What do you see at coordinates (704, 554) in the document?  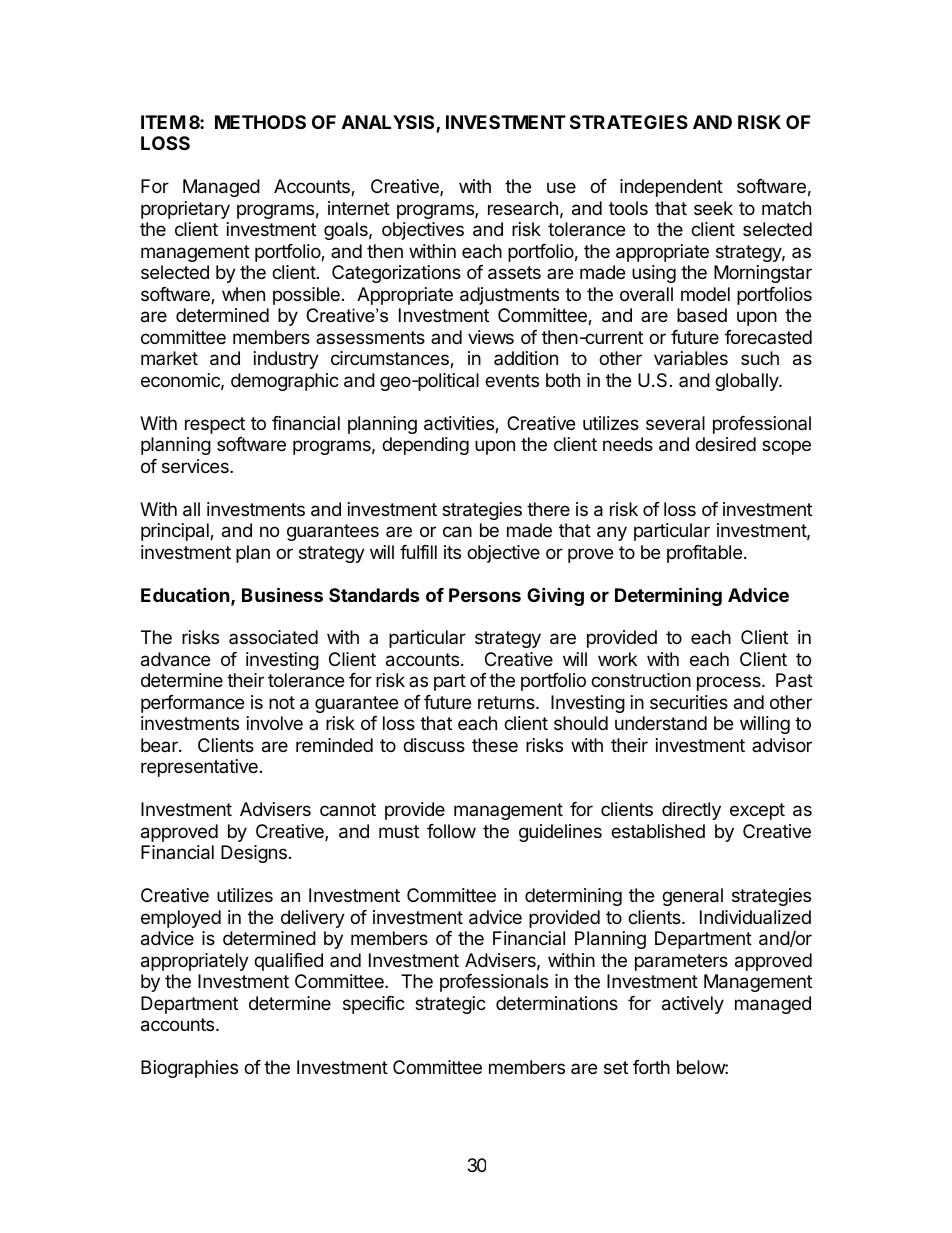 I see `profitable` at bounding box center [704, 554].
